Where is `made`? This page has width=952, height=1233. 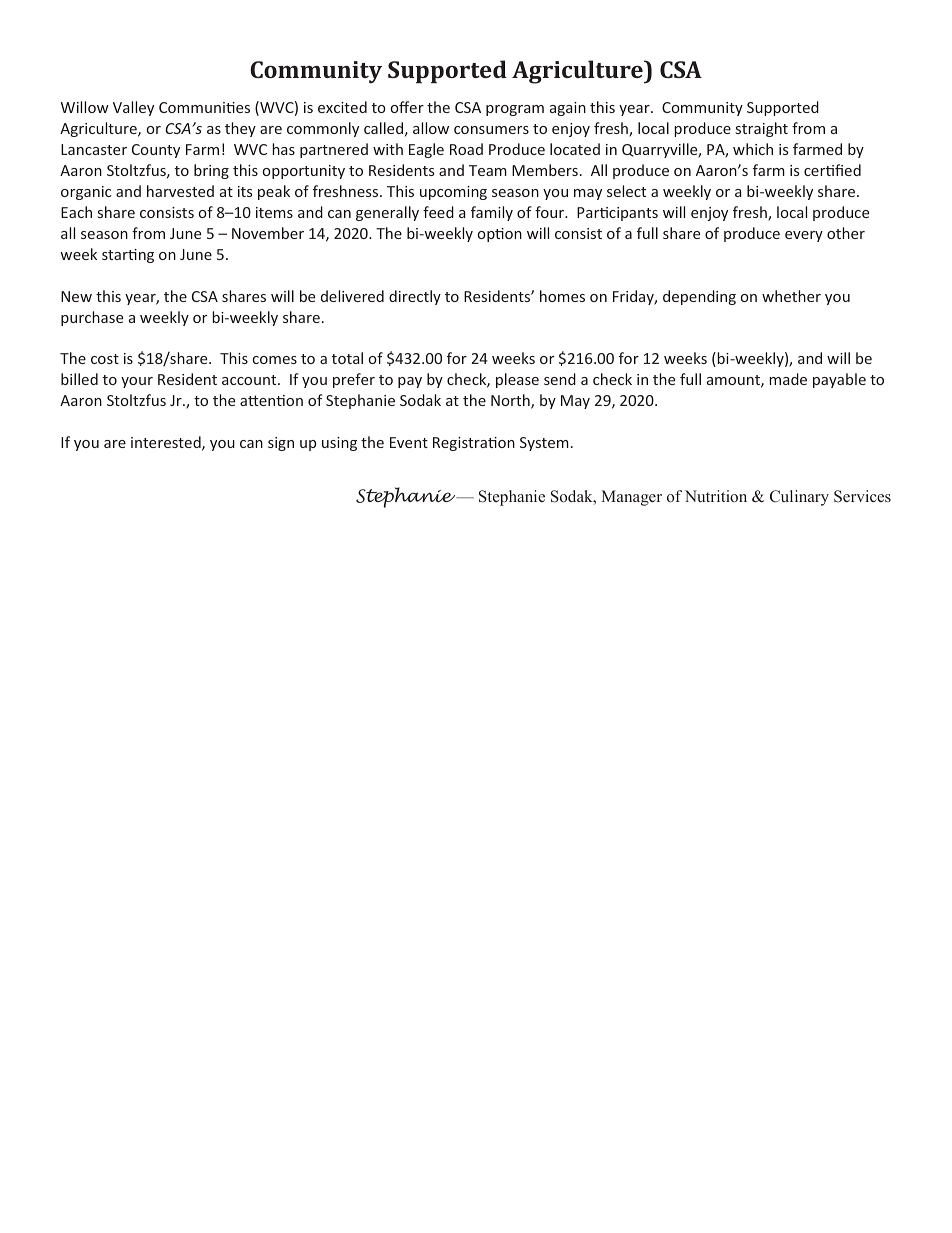
made is located at coordinates (788, 379).
